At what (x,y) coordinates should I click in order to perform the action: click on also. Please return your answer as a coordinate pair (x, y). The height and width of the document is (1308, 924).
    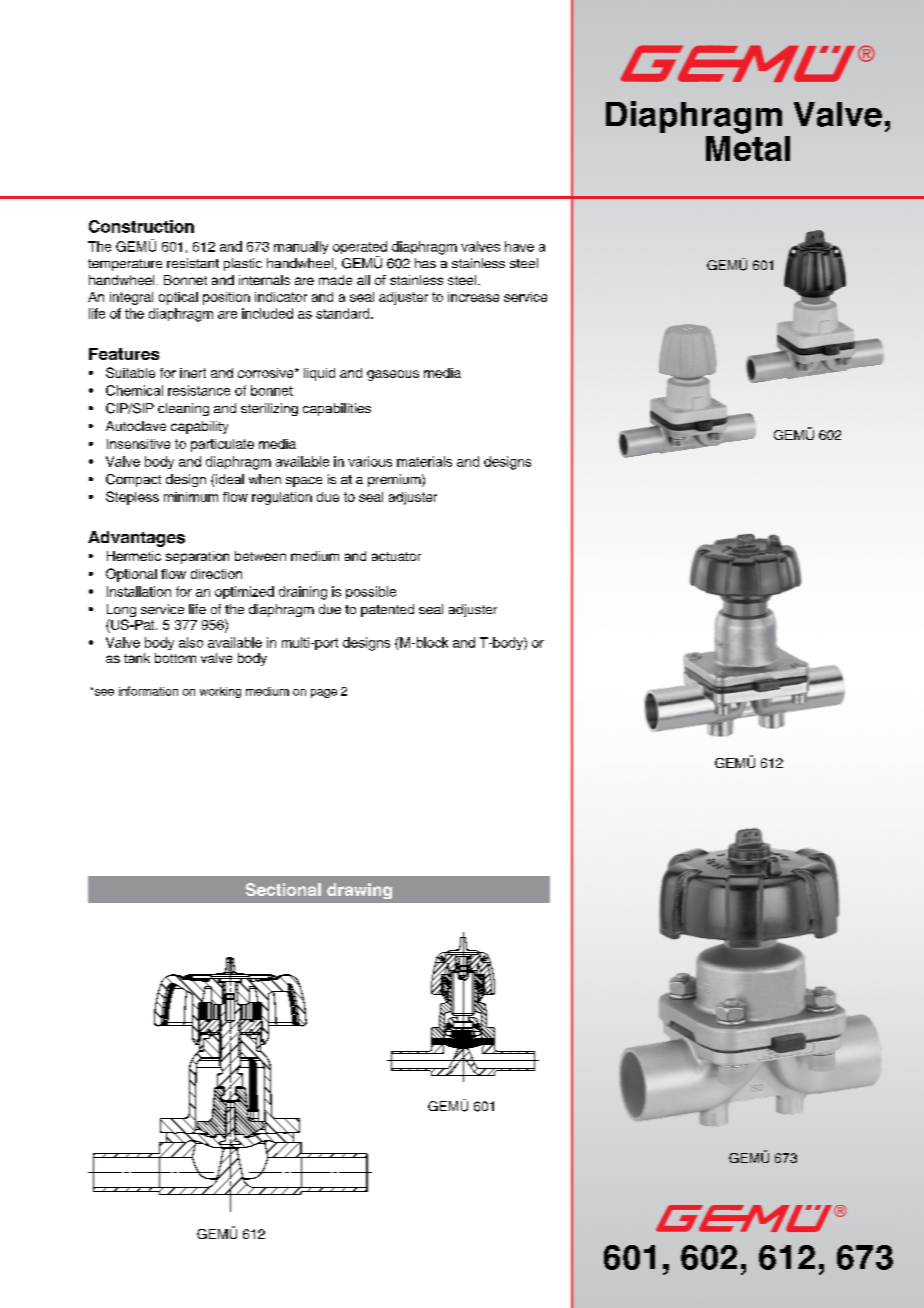
    Looking at the image, I should click on (191, 642).
